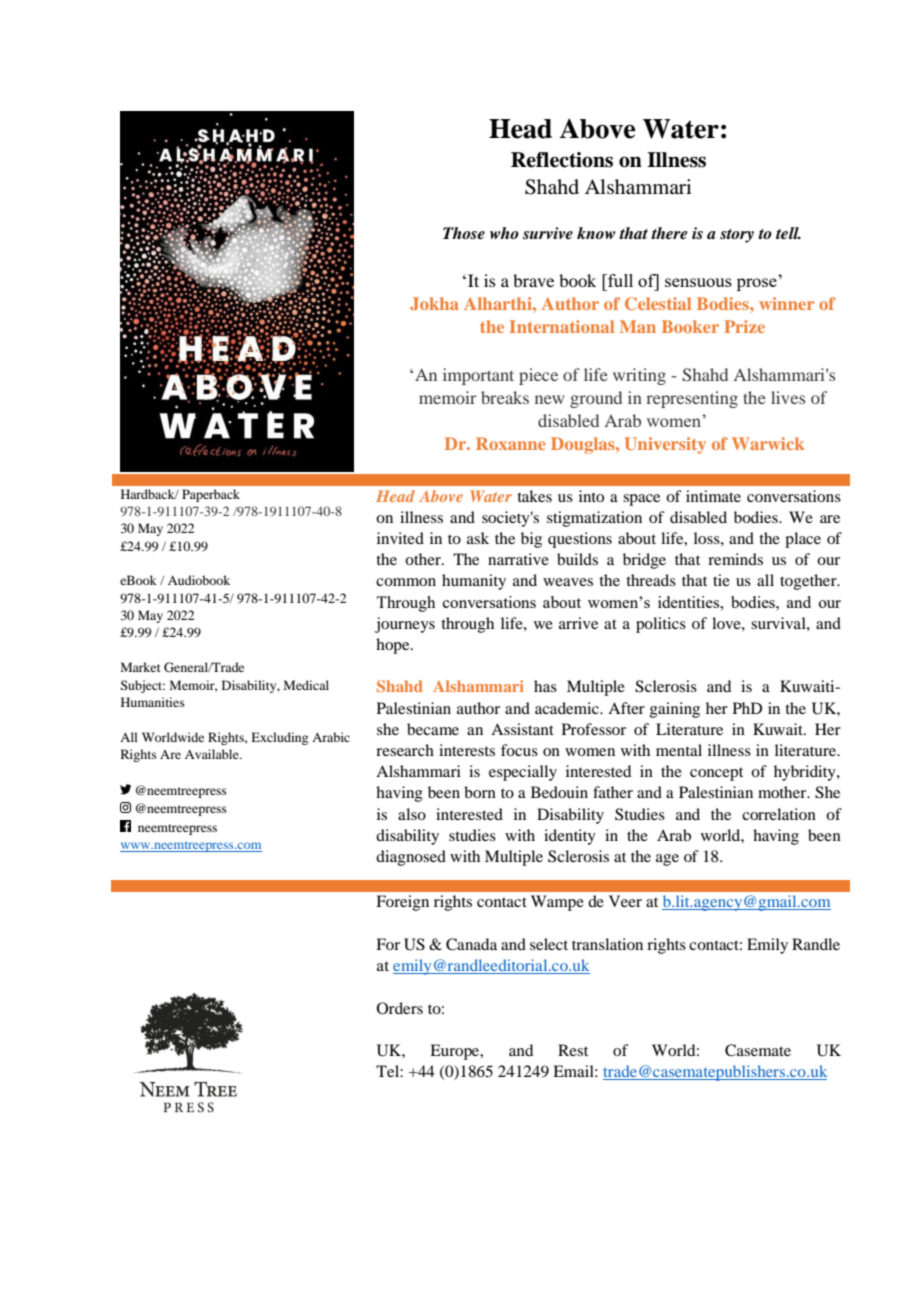 This screenshot has width=924, height=1308. I want to click on story, so click(737, 236).
